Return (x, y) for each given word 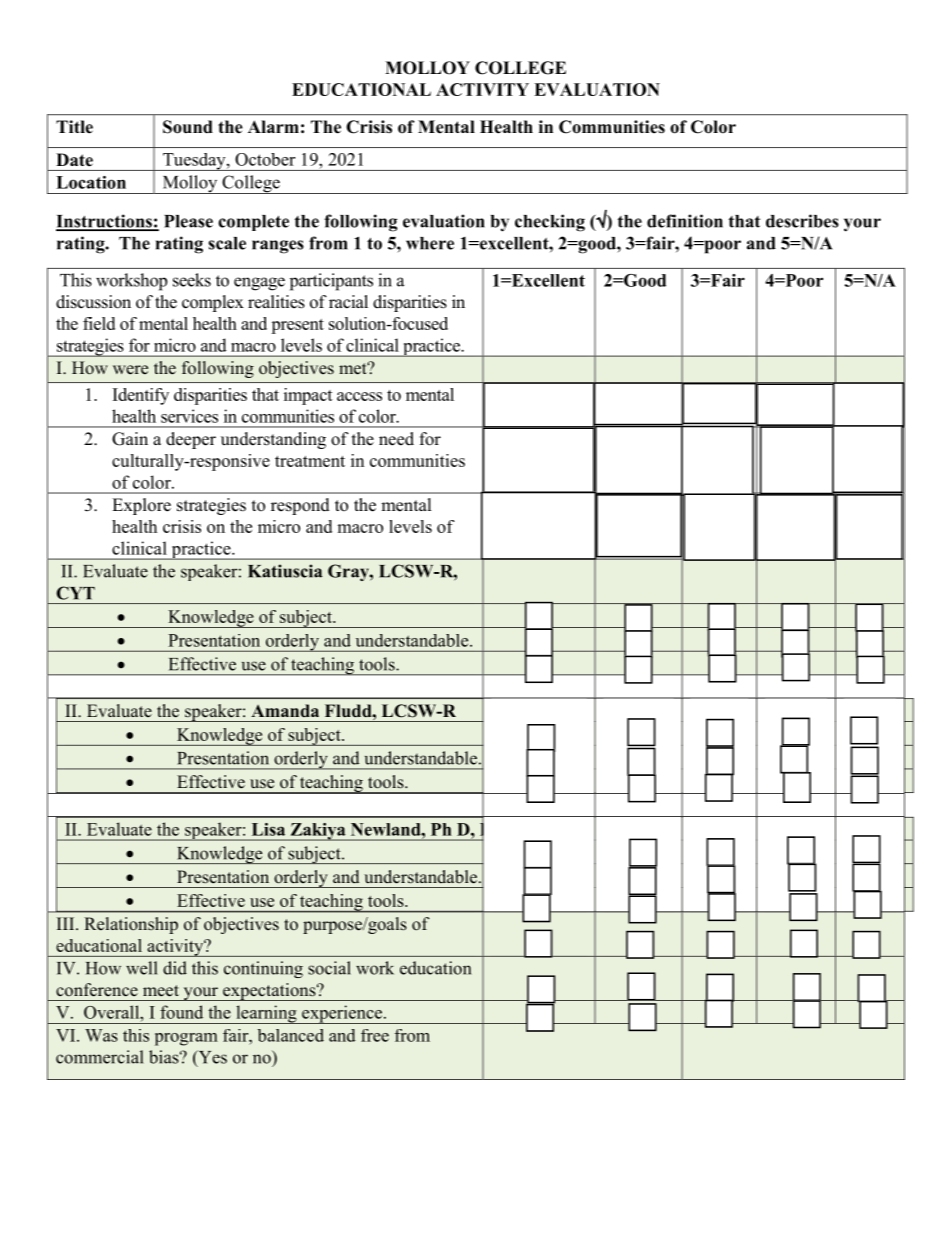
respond (300, 506)
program (186, 1039)
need (396, 439)
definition (685, 221)
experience (342, 1014)
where (430, 243)
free (375, 1035)
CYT (75, 593)
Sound (188, 127)
